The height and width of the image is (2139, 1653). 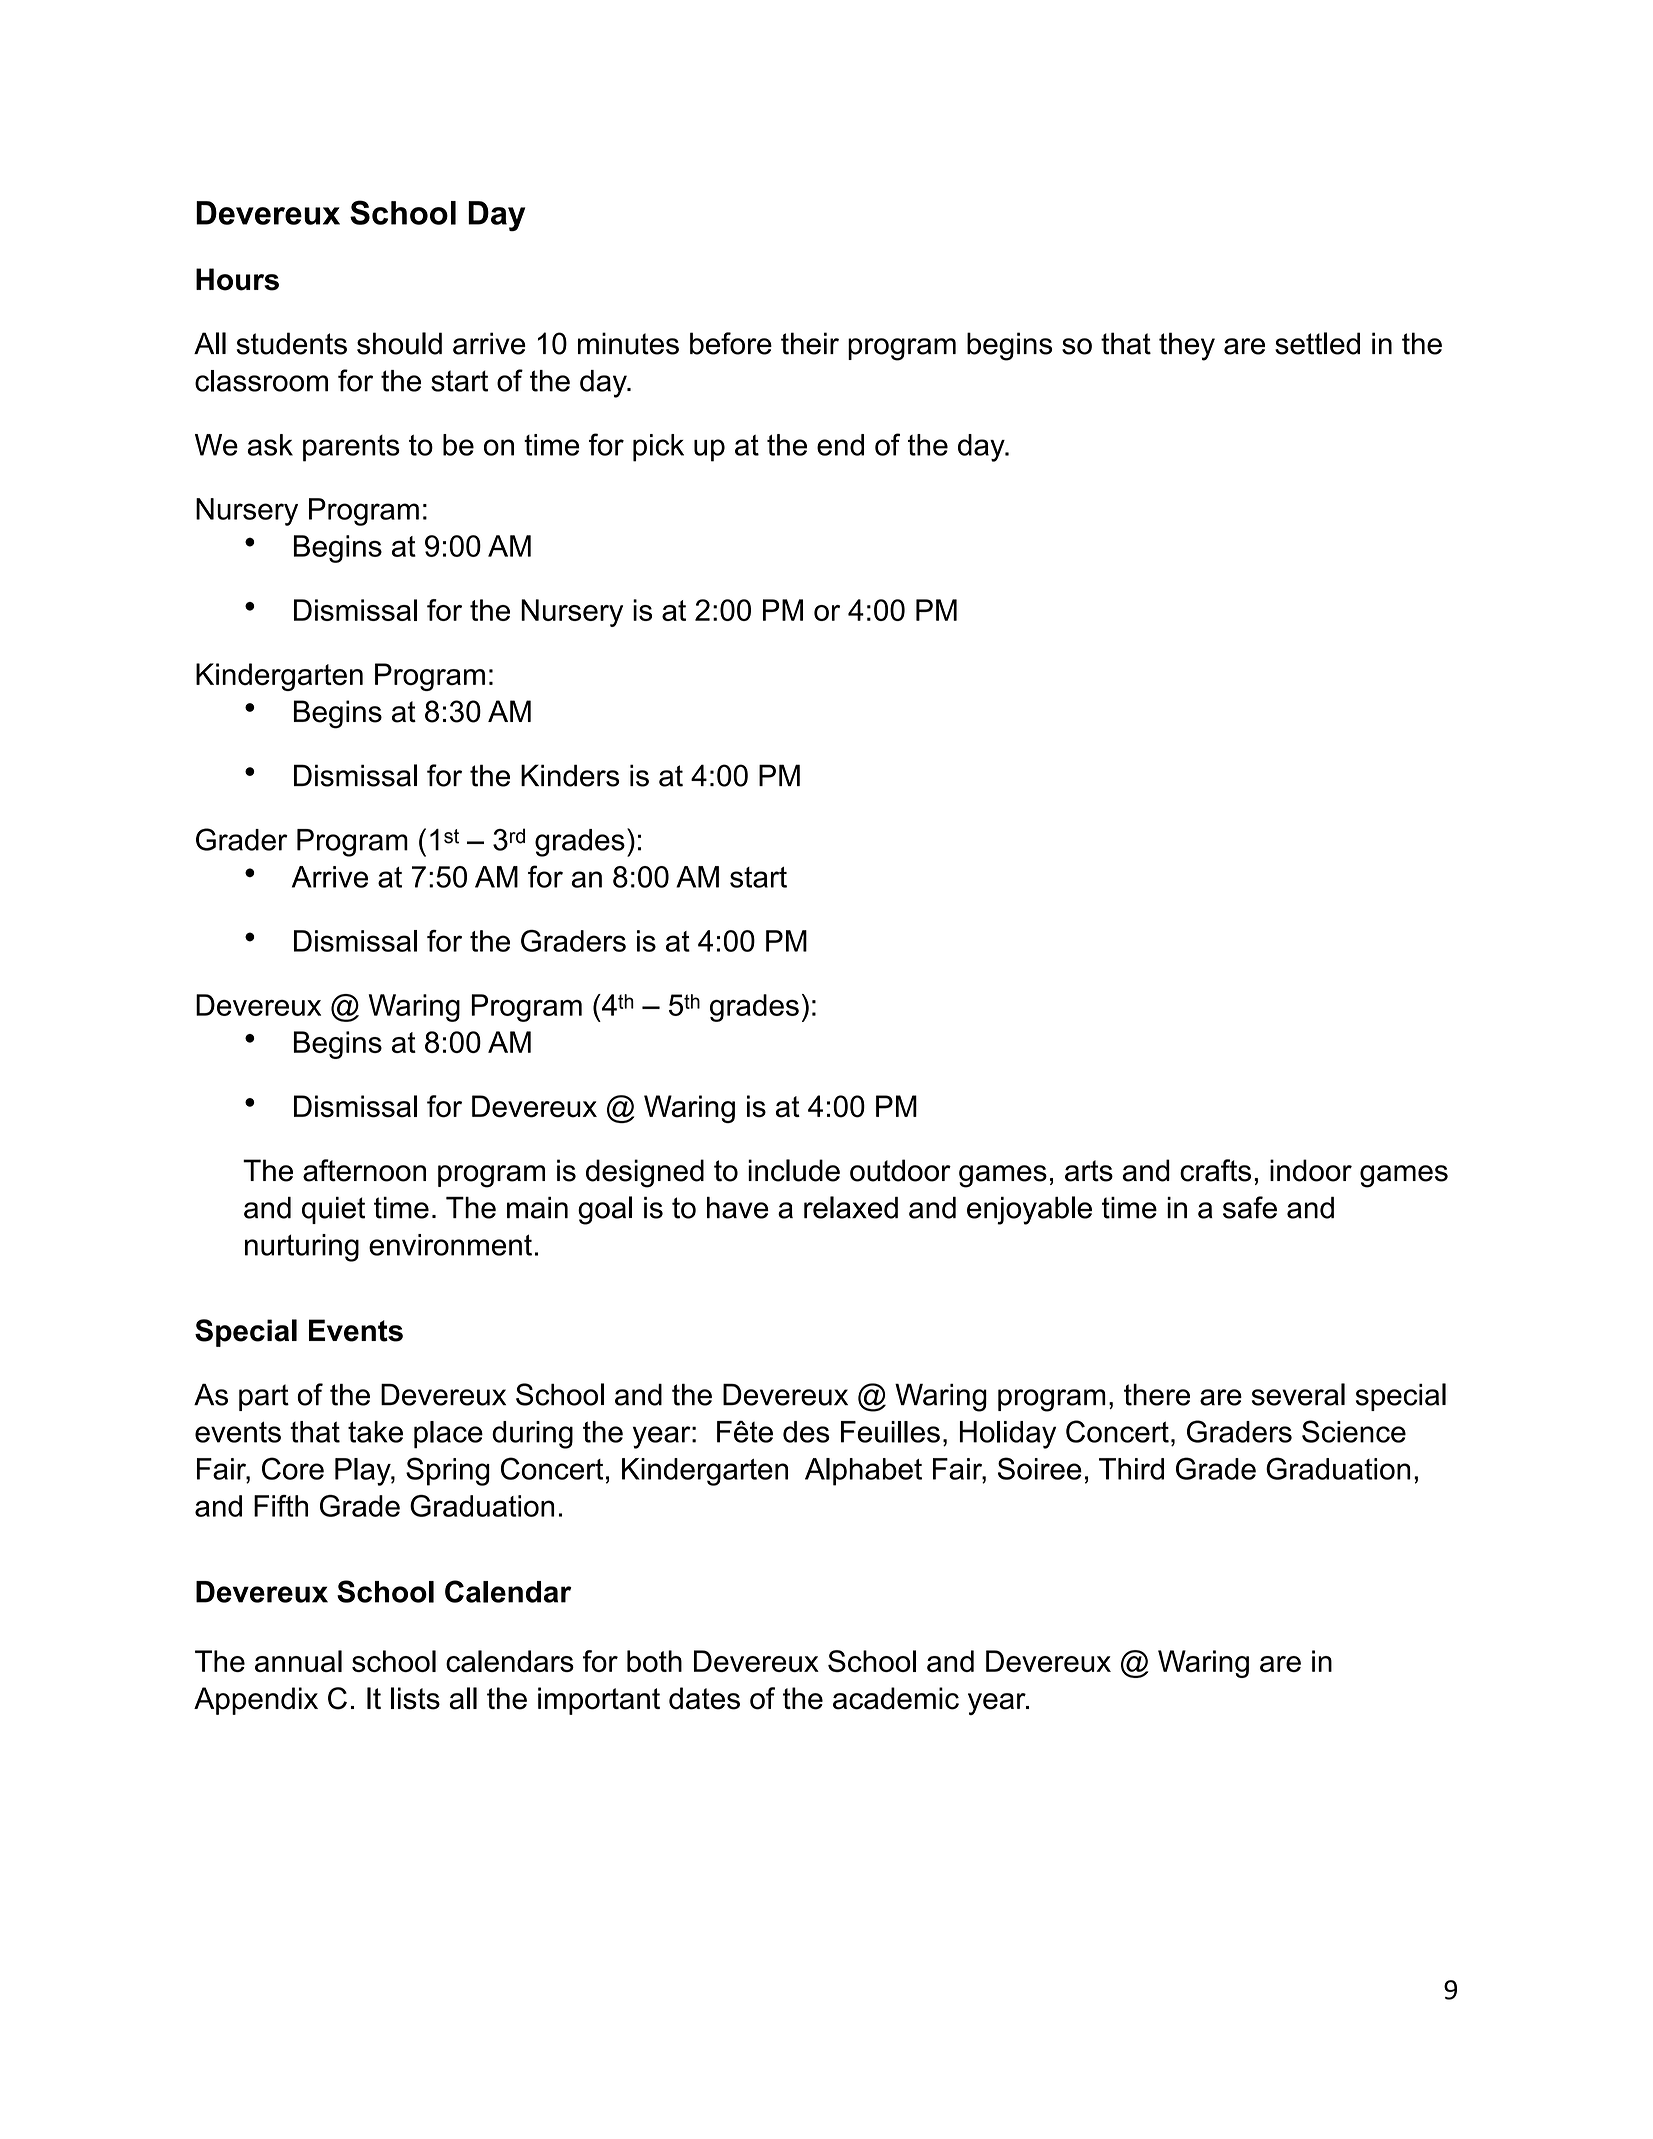 What do you see at coordinates (794, 1170) in the image?
I see `include` at bounding box center [794, 1170].
